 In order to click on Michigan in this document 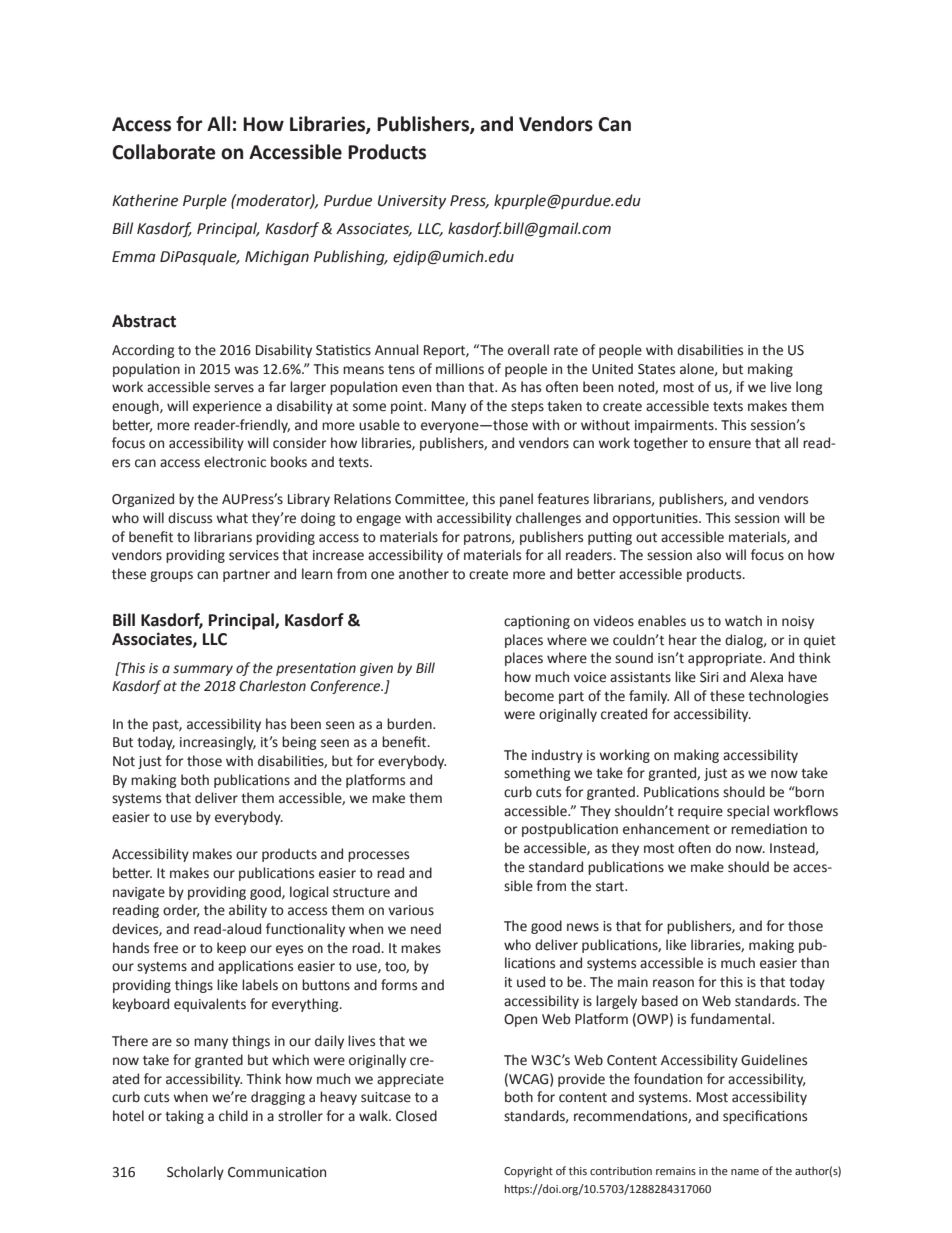, I will do `click(277, 258)`.
